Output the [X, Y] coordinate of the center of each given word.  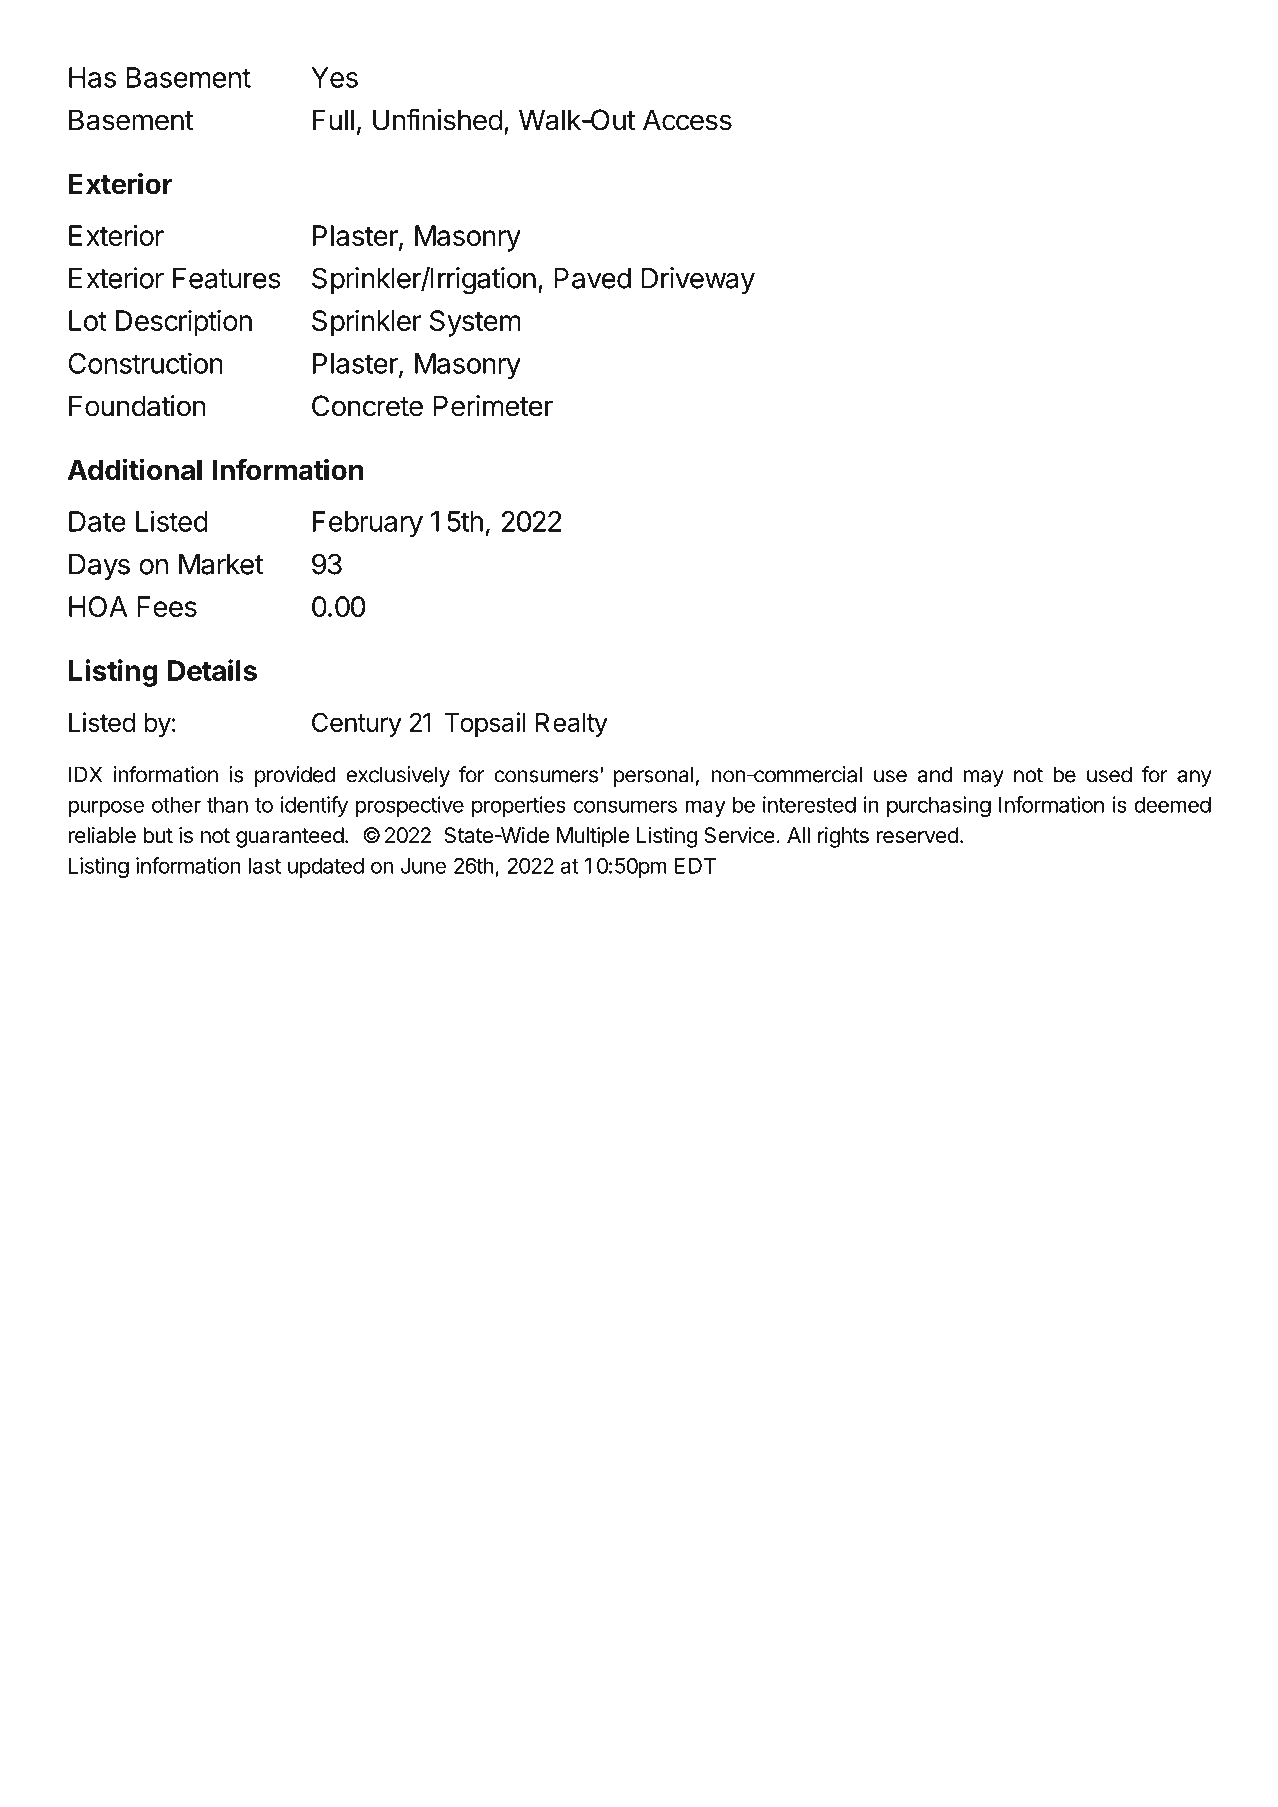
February [368, 524]
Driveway [698, 280]
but [158, 835]
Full [333, 119]
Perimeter [493, 406]
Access [687, 120]
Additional [135, 469]
